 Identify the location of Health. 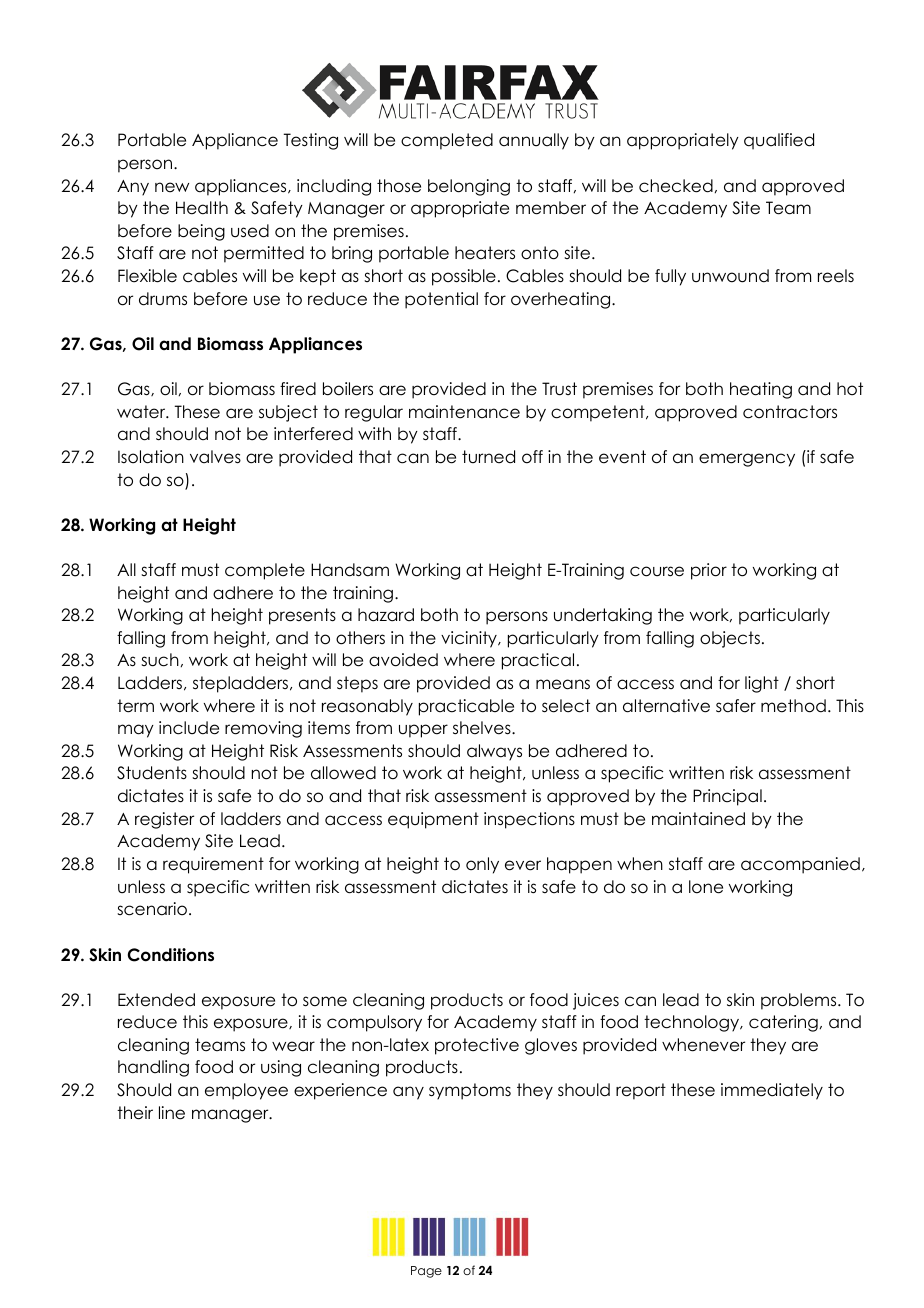
(202, 208).
